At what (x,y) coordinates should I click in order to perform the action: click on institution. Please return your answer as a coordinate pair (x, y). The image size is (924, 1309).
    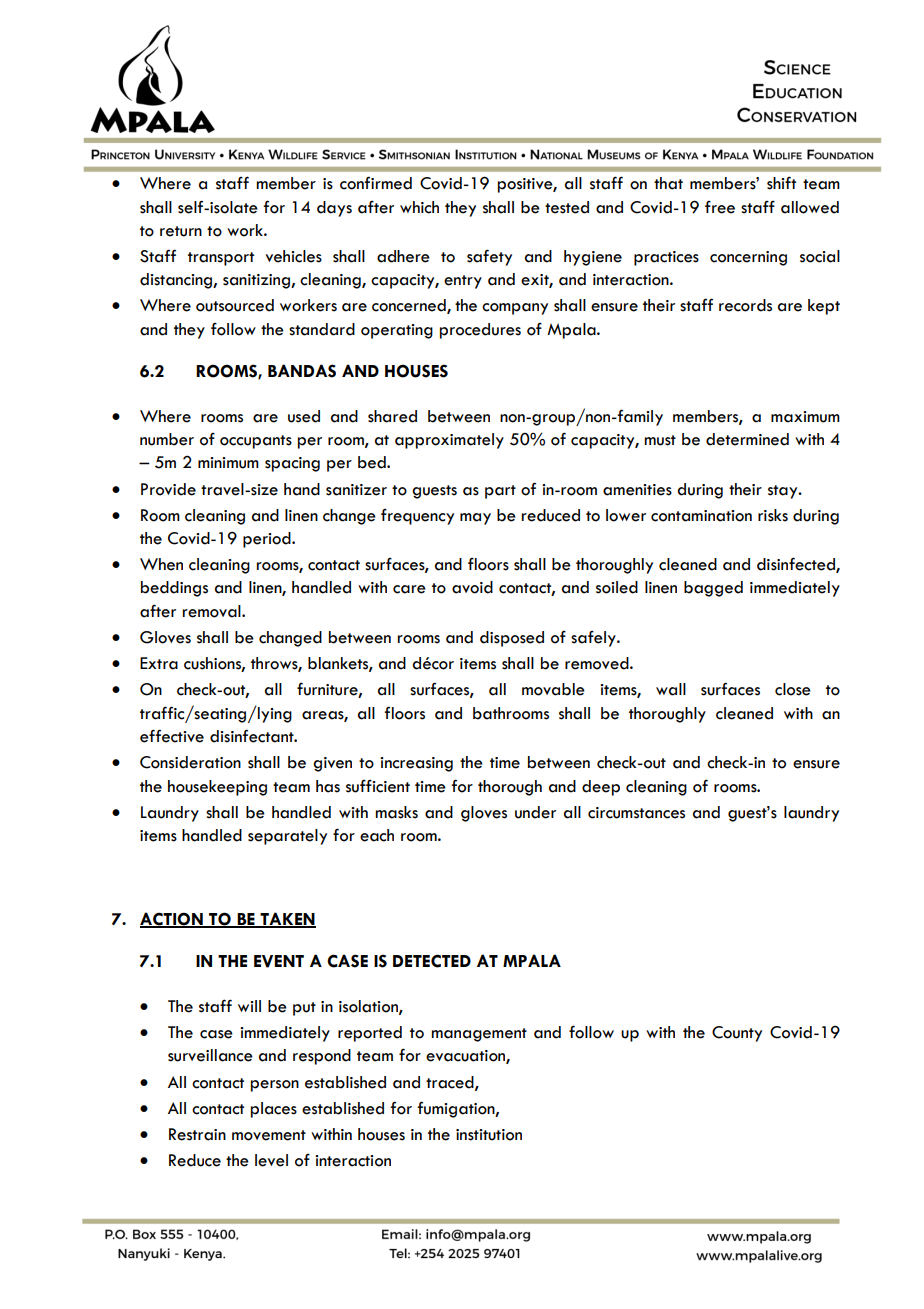
    Looking at the image, I should click on (489, 1135).
